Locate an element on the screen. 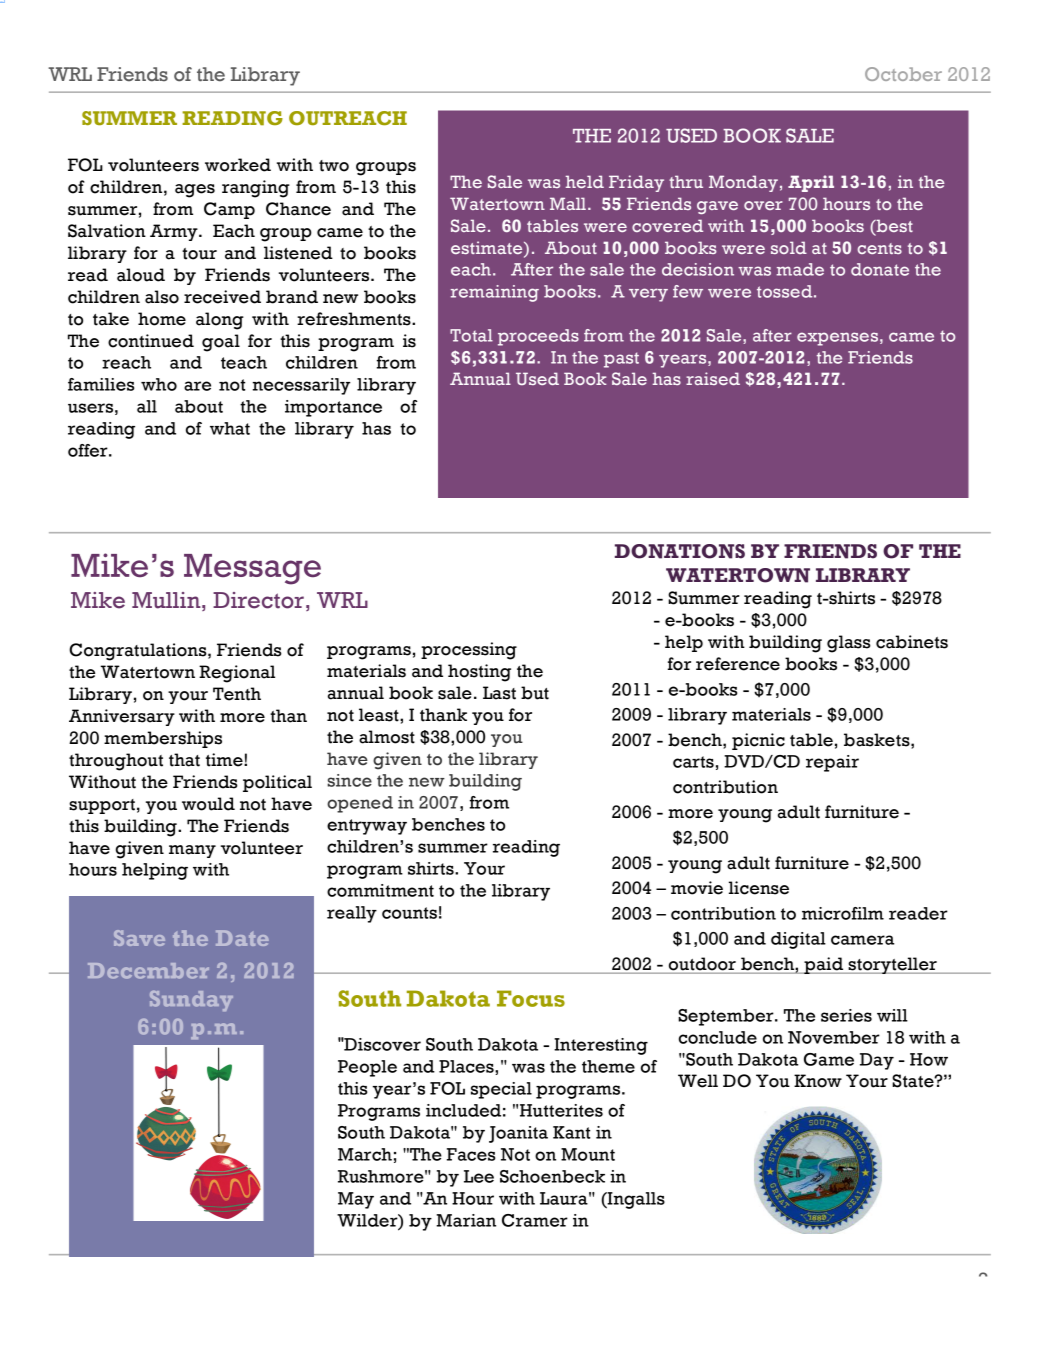 Image resolution: width=1040 pixels, height=1346 pixels. October is located at coordinates (903, 74).
